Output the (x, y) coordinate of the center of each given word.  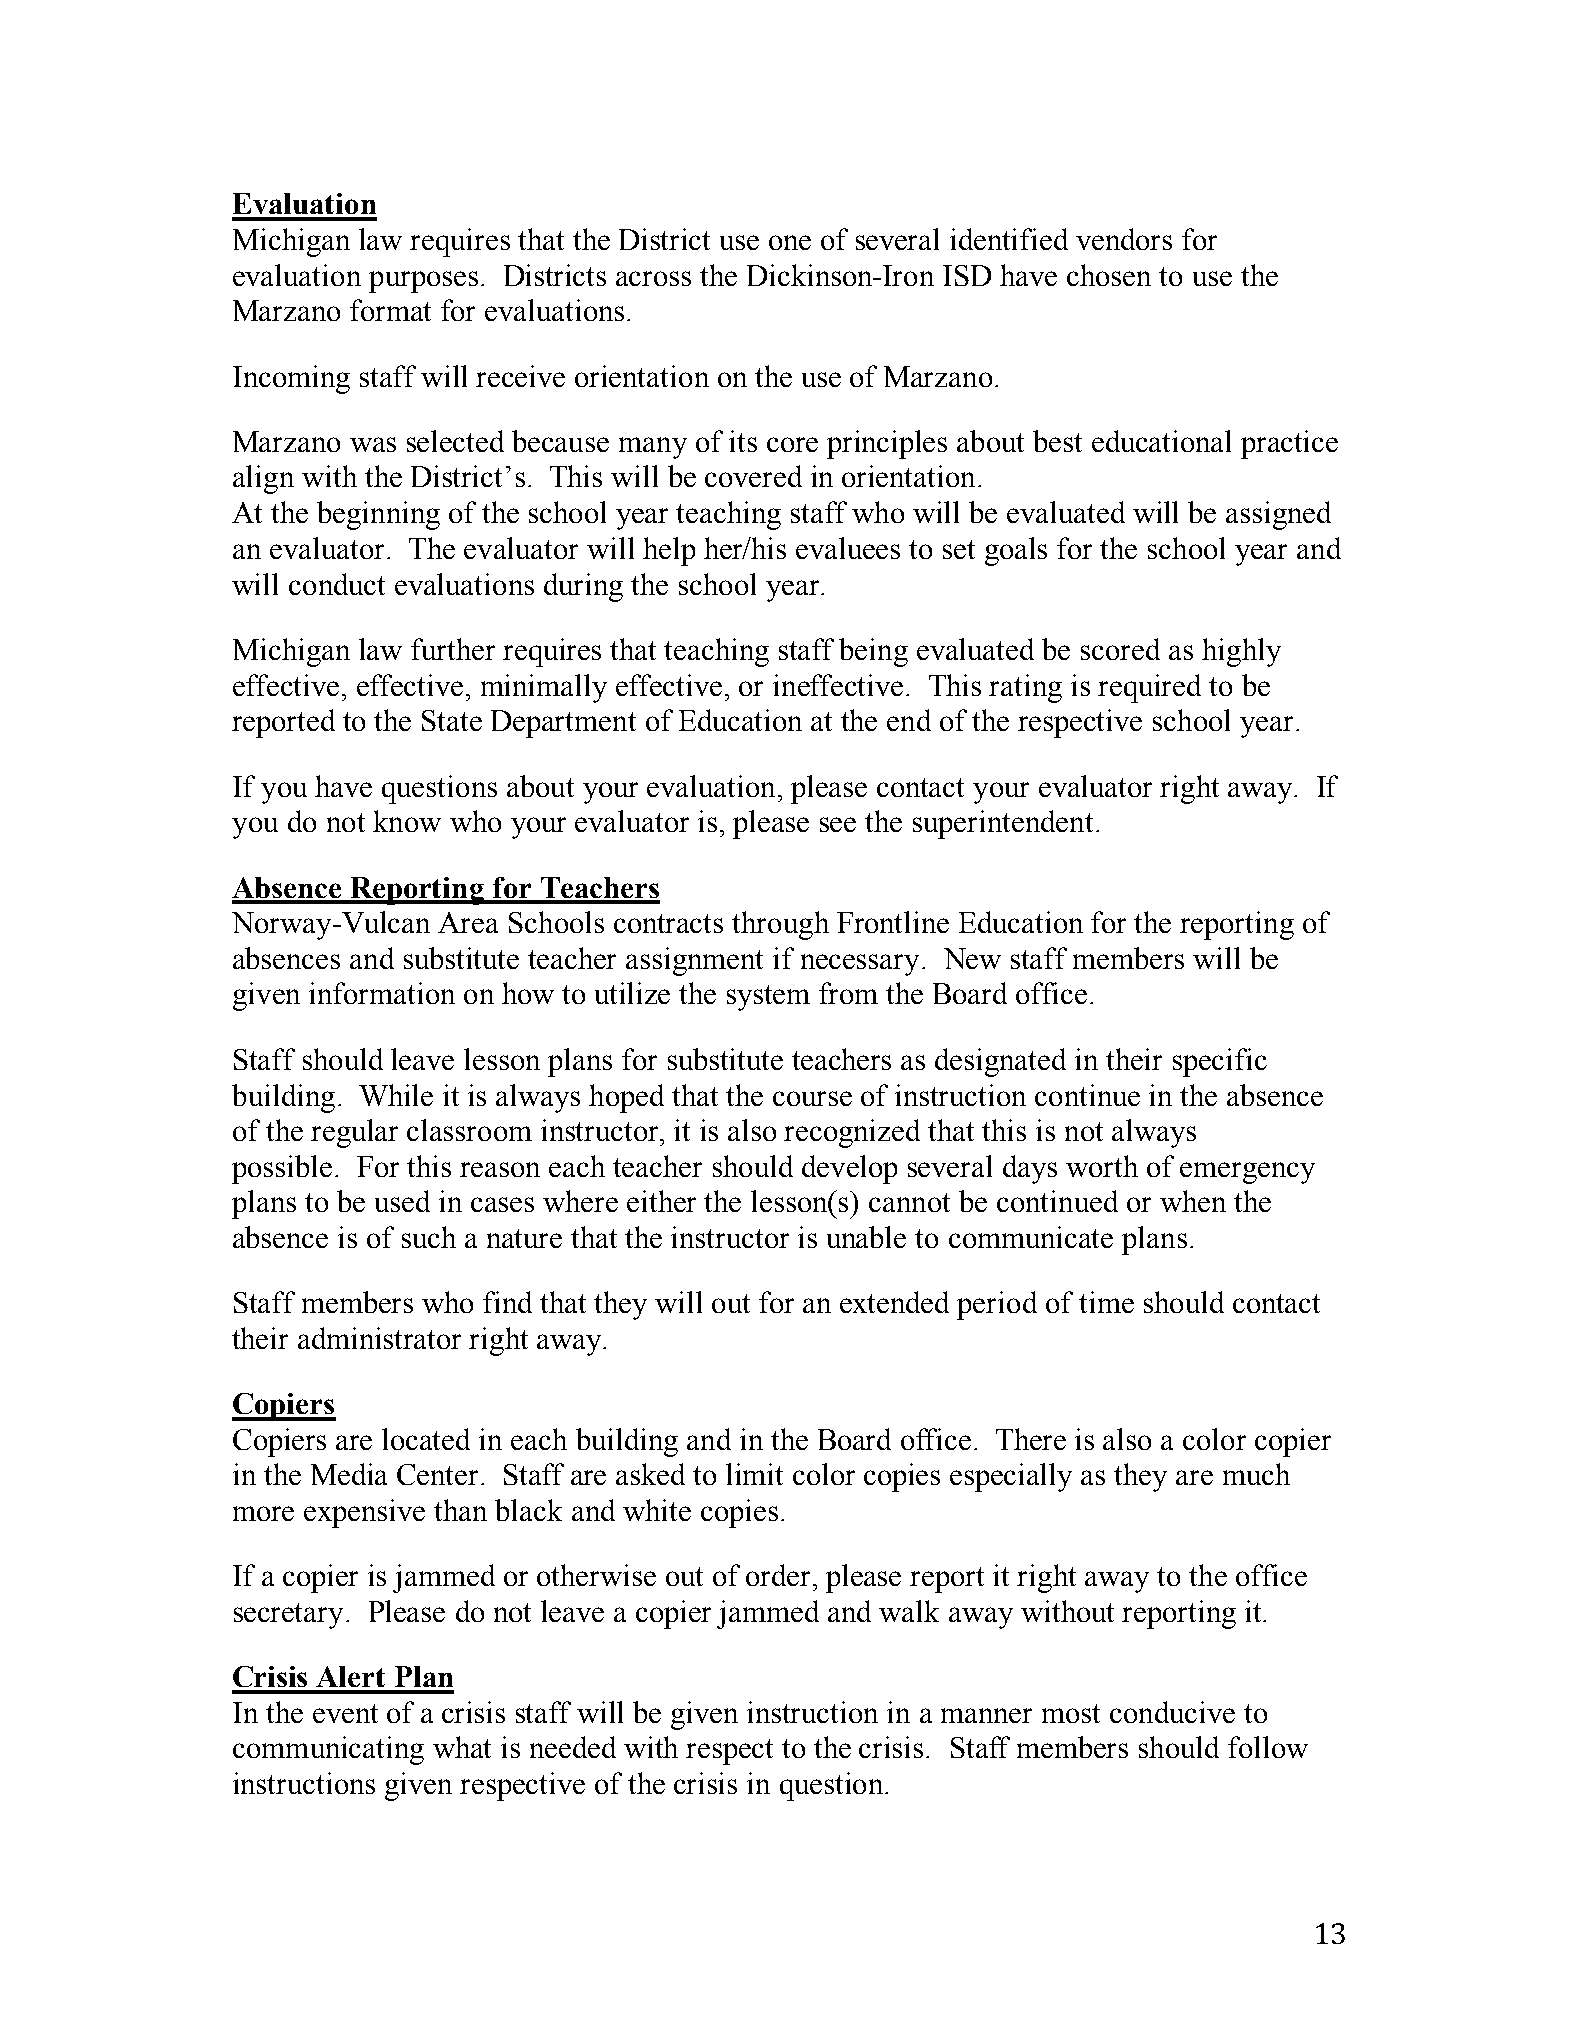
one (790, 242)
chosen (1109, 275)
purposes (423, 282)
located (426, 1439)
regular (354, 1133)
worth (1102, 1166)
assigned (1278, 515)
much (1256, 1474)
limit (754, 1474)
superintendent (1003, 824)
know (407, 821)
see (838, 824)
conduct (337, 584)
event (345, 1713)
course (812, 1098)
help (669, 551)
